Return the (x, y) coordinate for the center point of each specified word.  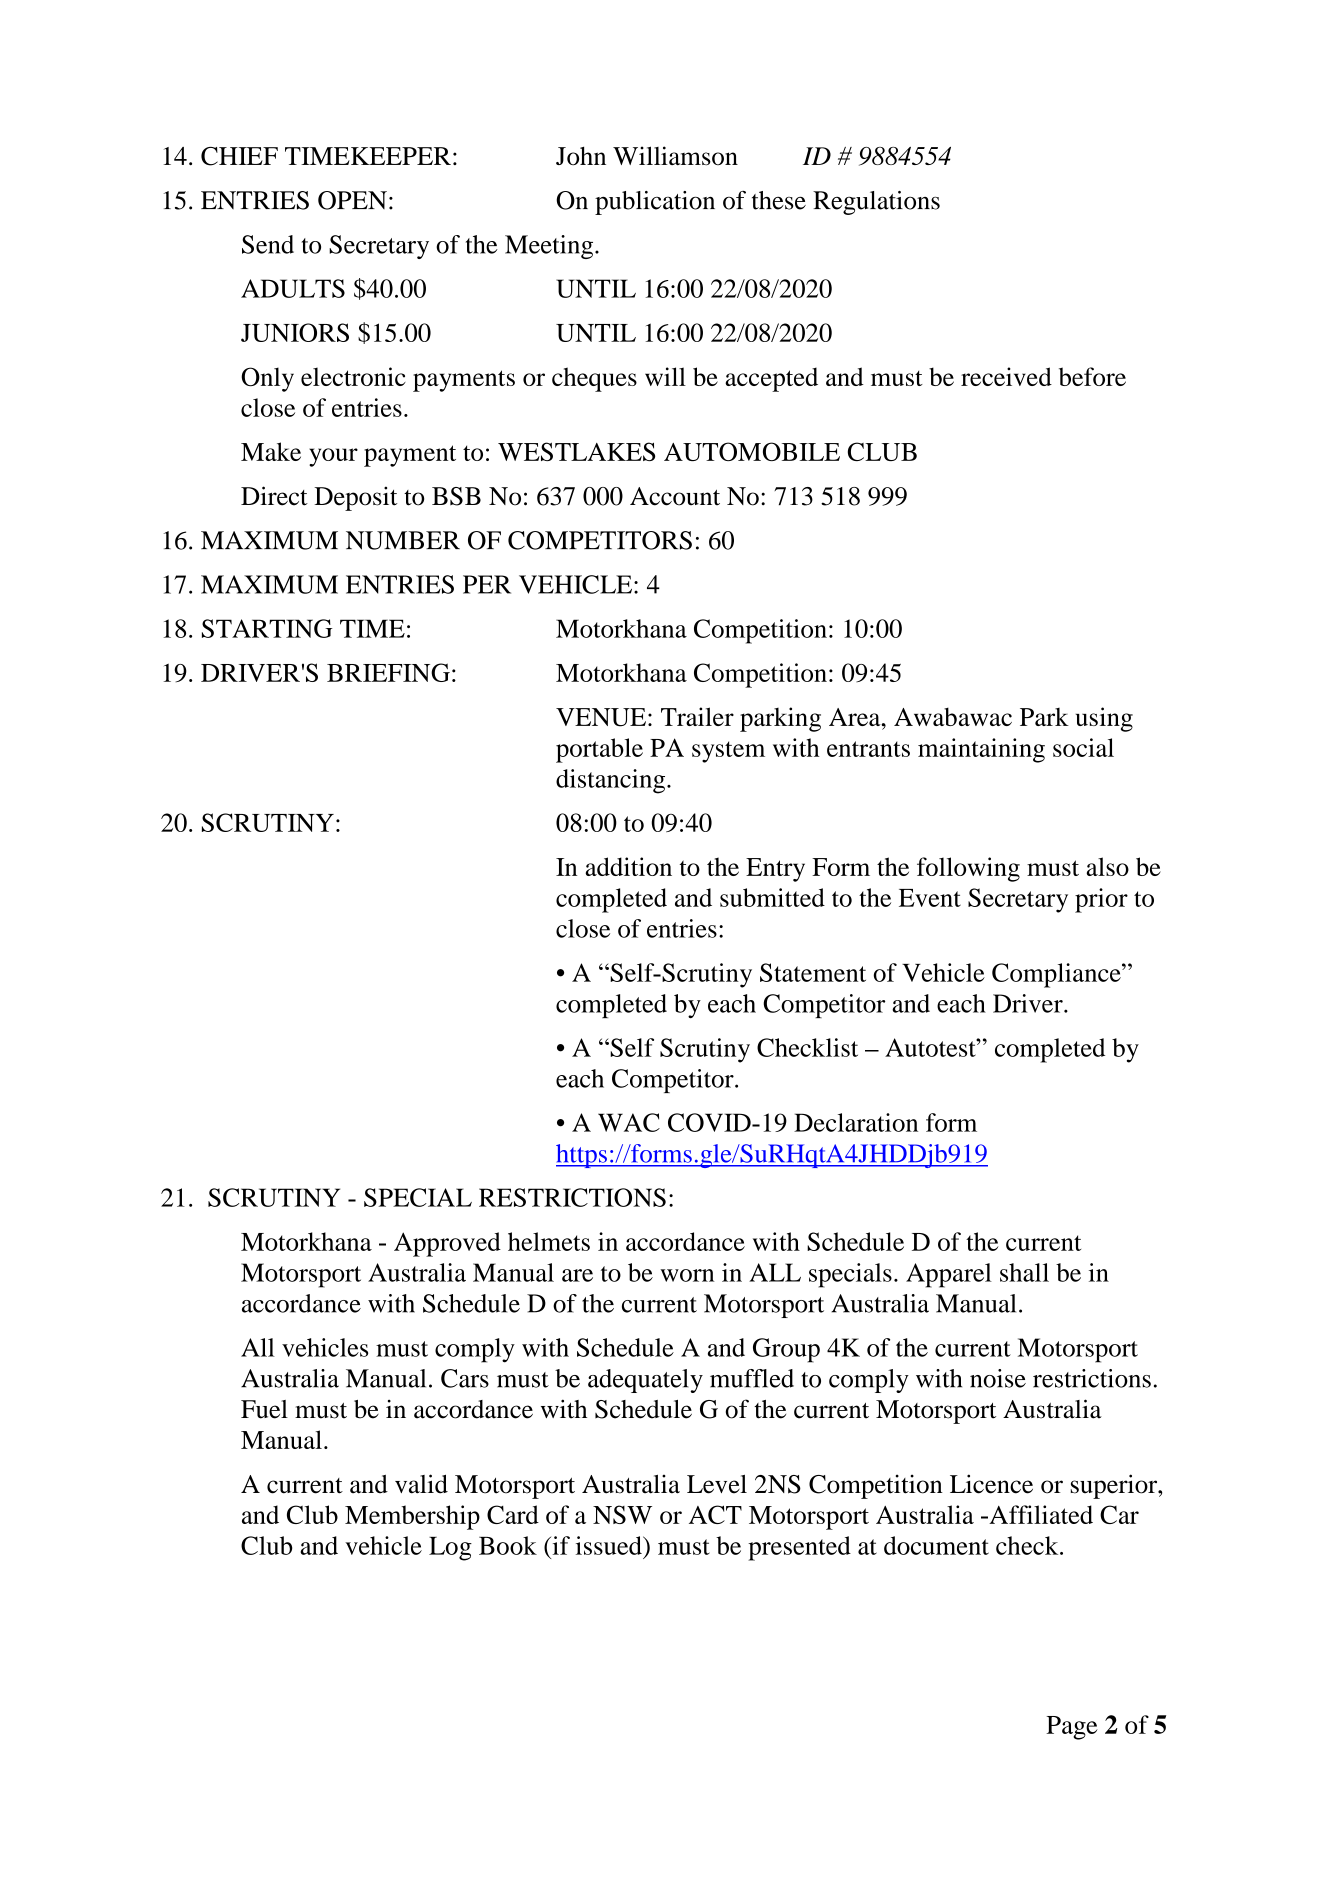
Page (1072, 1728)
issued (610, 1545)
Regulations (876, 203)
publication (655, 203)
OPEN (352, 200)
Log (450, 1549)
